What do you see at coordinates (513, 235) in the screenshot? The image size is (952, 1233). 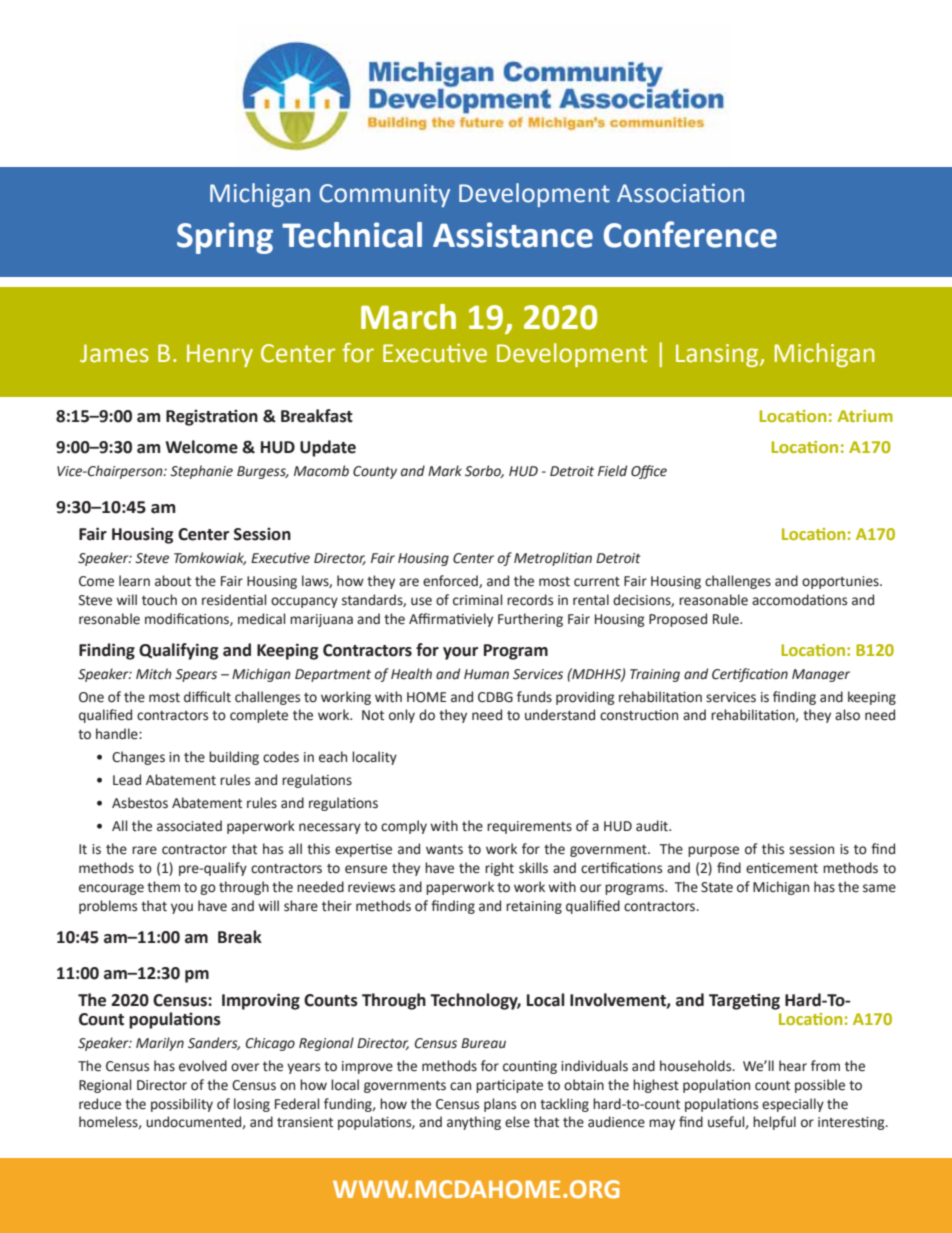 I see `Assistance` at bounding box center [513, 235].
